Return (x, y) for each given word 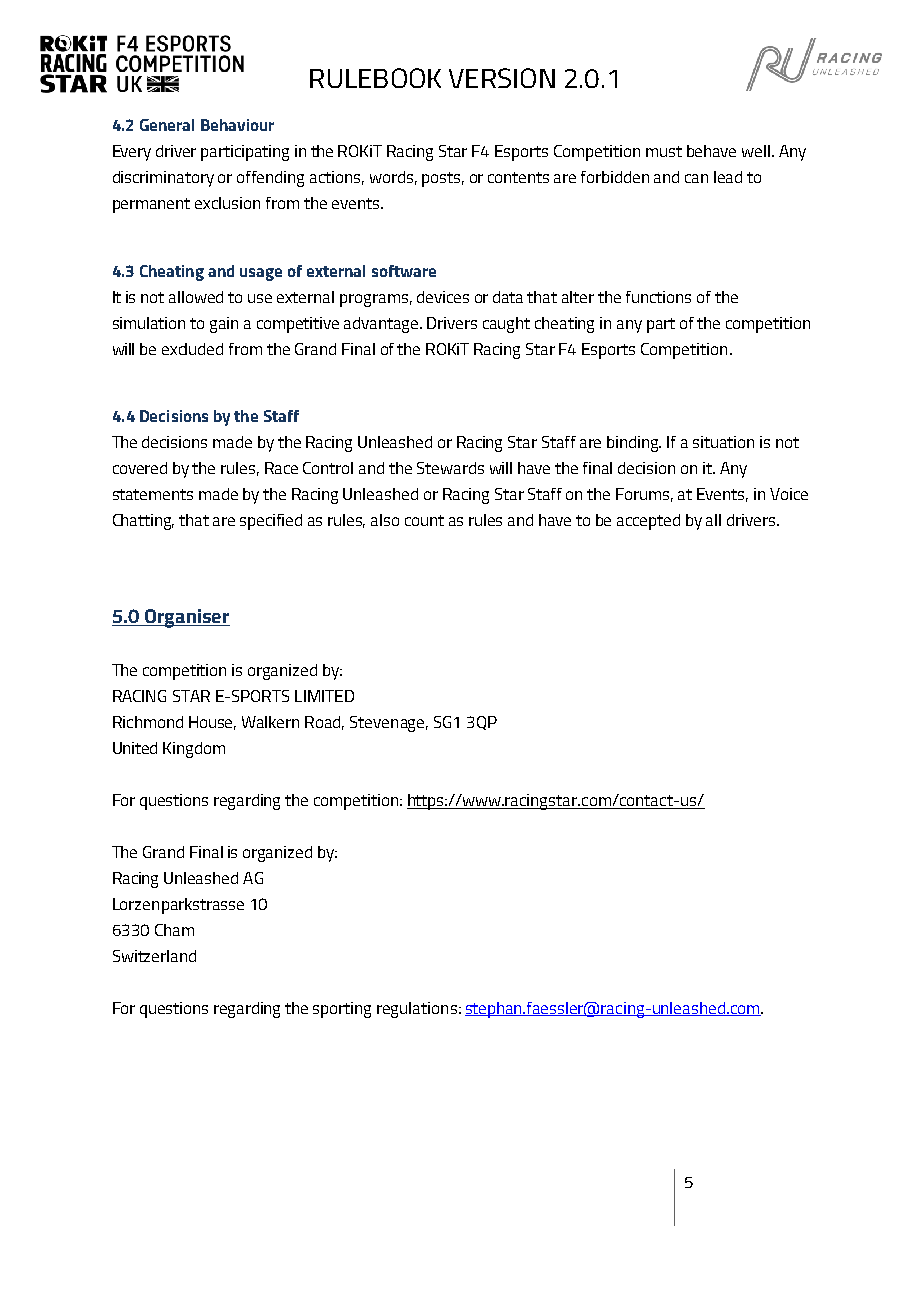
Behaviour (237, 125)
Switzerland (154, 956)
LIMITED (324, 696)
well (756, 151)
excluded (192, 349)
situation (723, 442)
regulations (417, 1010)
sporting (342, 1010)
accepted (648, 522)
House (212, 723)
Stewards (450, 468)
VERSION (502, 78)
